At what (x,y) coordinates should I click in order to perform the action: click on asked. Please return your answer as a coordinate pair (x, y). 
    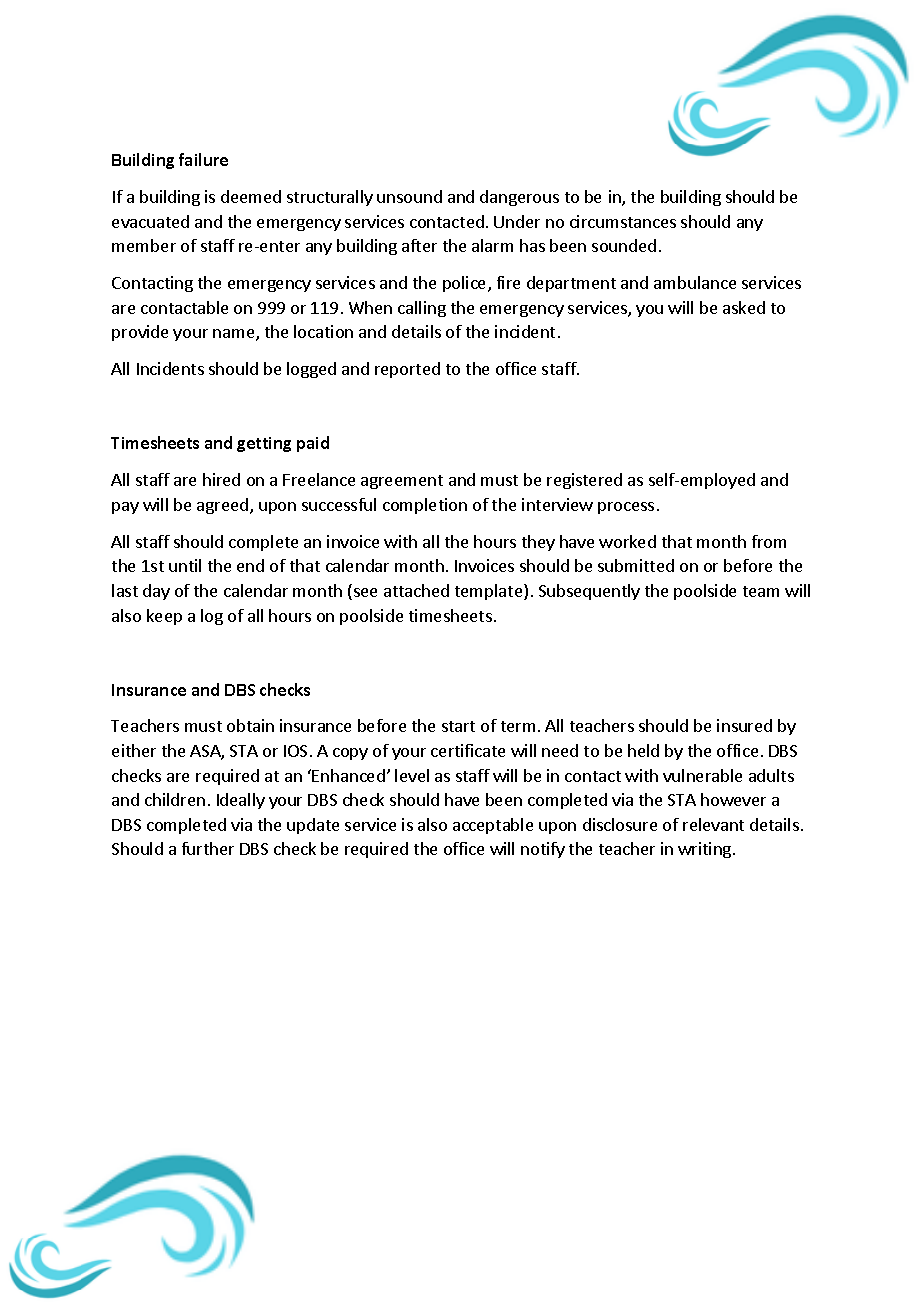
    Looking at the image, I should click on (744, 307).
